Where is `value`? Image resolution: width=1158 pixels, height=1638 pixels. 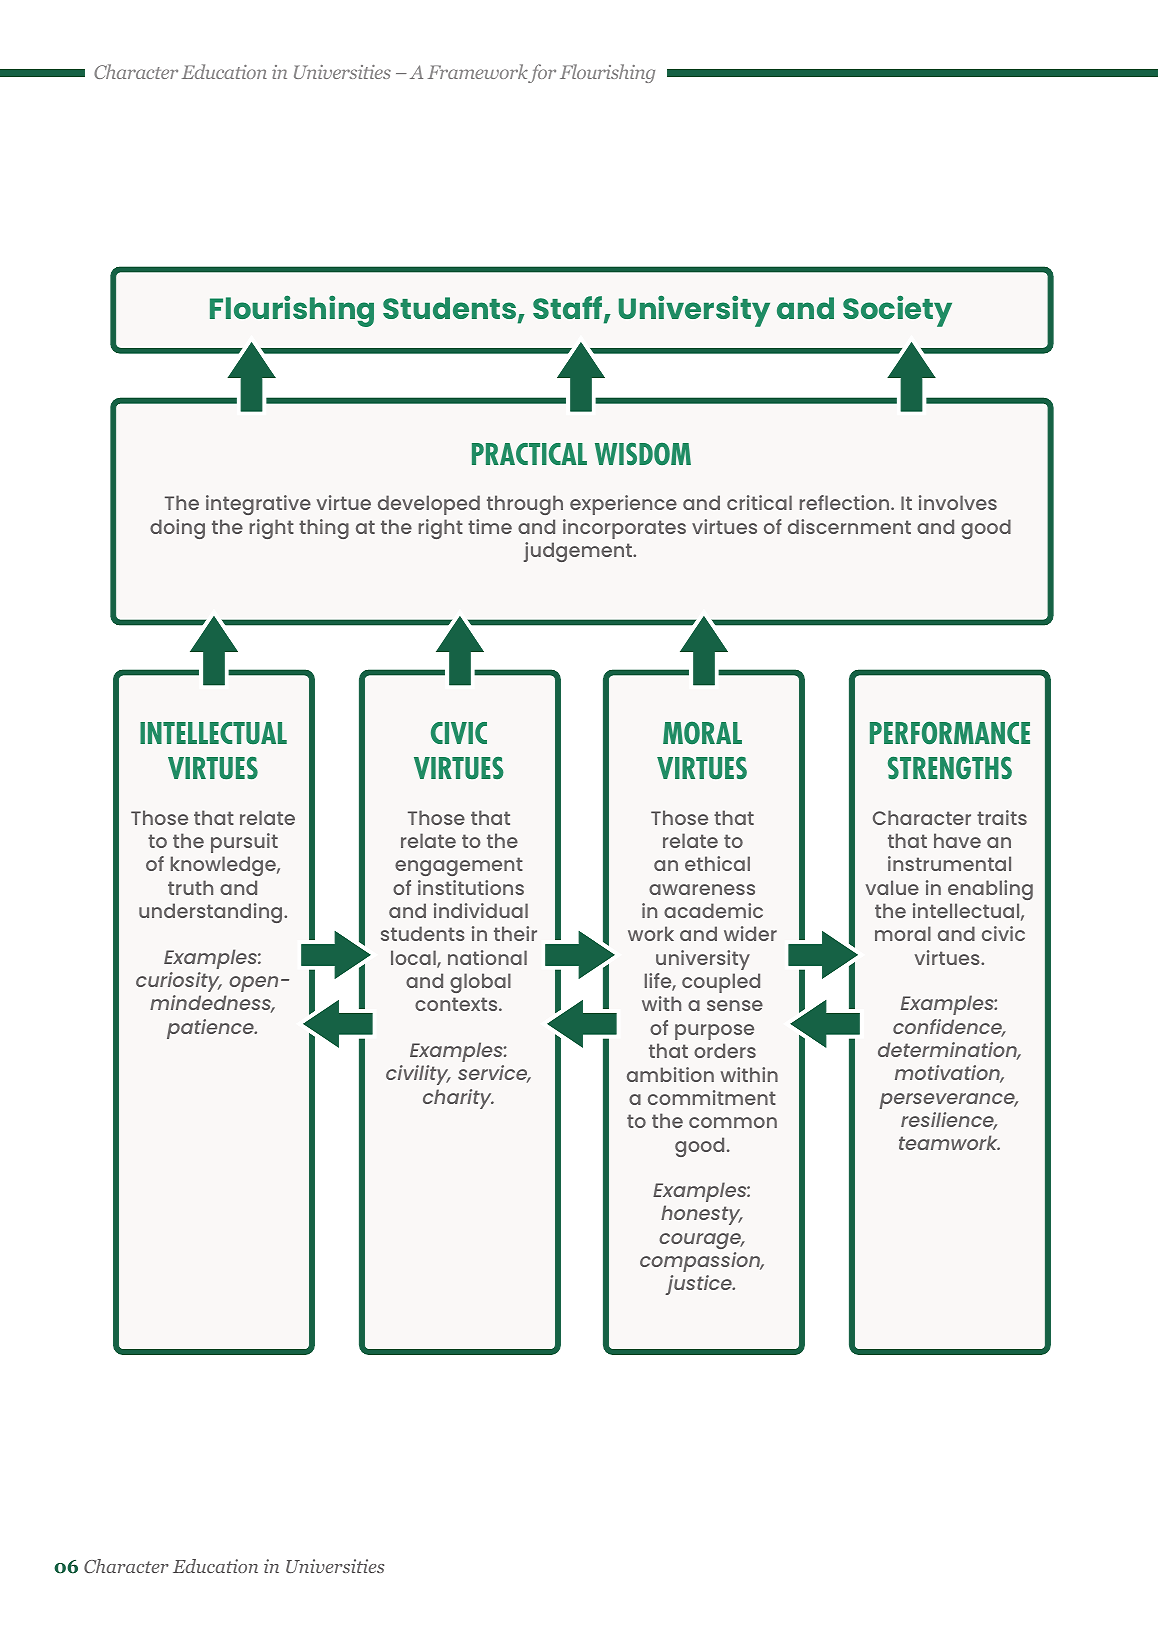 value is located at coordinates (892, 887).
